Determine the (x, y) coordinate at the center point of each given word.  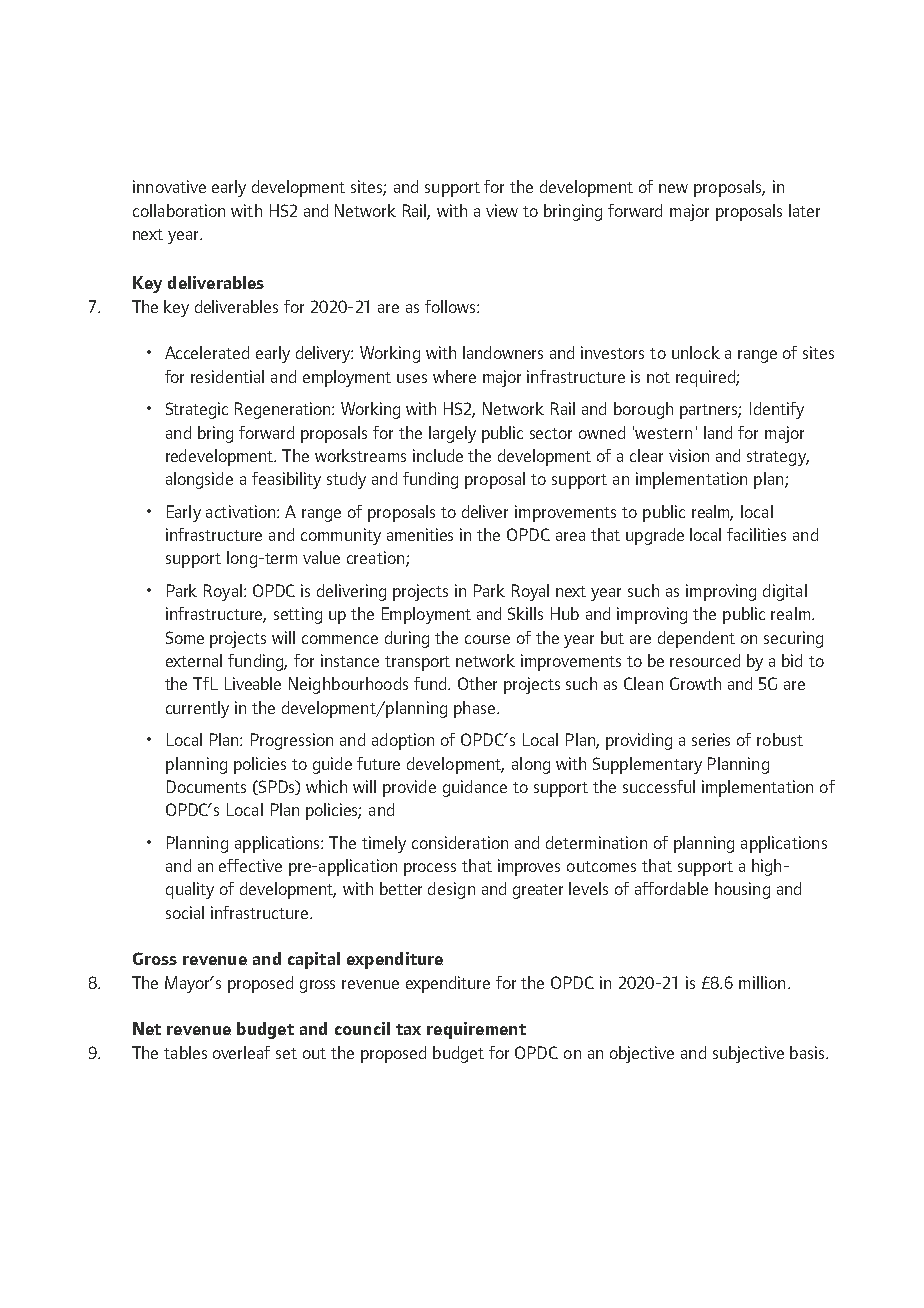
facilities (756, 534)
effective (250, 865)
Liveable (253, 683)
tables (185, 1052)
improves (529, 867)
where (454, 376)
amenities (420, 534)
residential (227, 376)
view (502, 210)
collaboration (179, 210)
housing (742, 890)
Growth (695, 683)
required (706, 378)
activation (242, 511)
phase (474, 709)
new (673, 188)
